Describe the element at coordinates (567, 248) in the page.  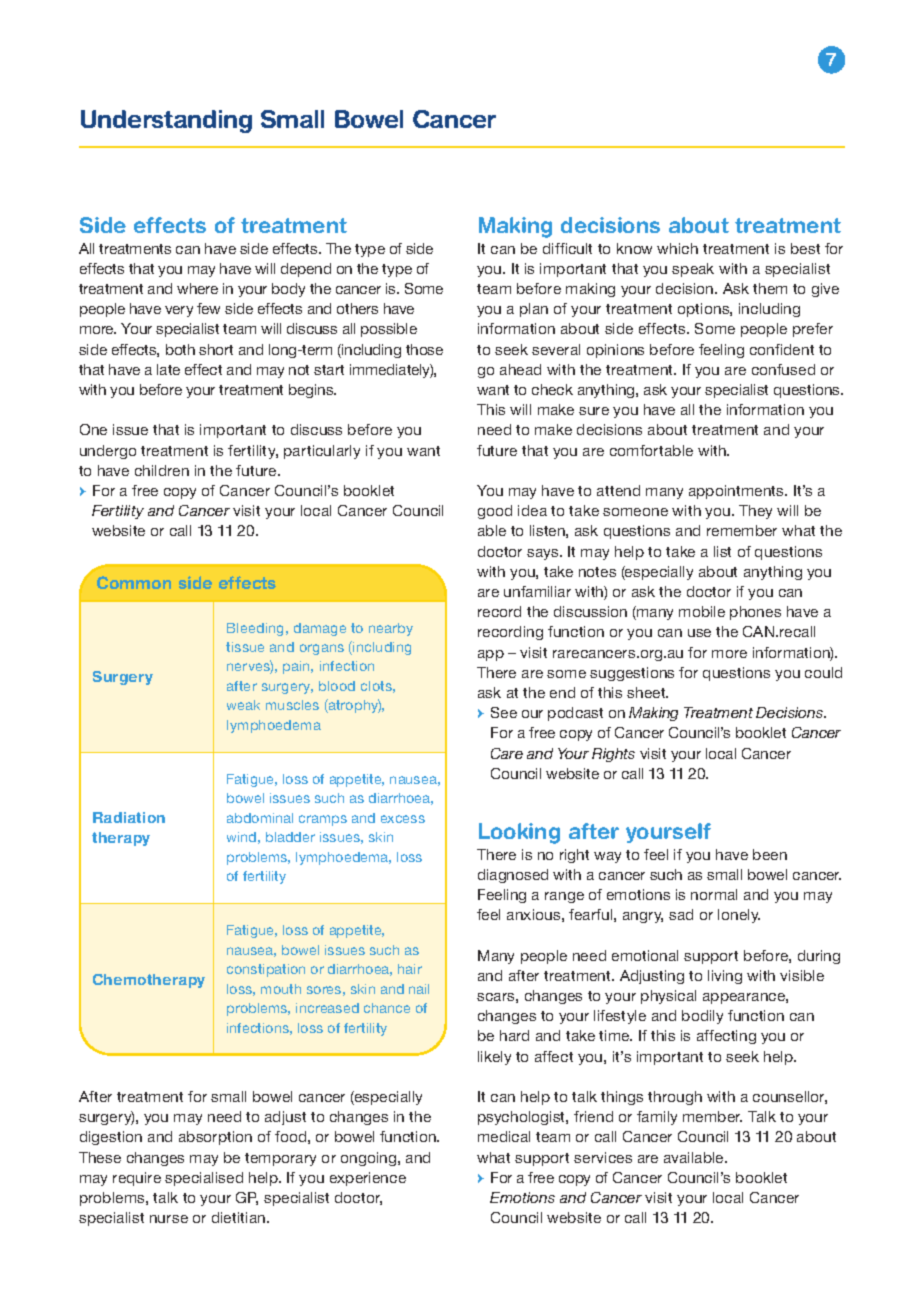
I see `difficult` at that location.
